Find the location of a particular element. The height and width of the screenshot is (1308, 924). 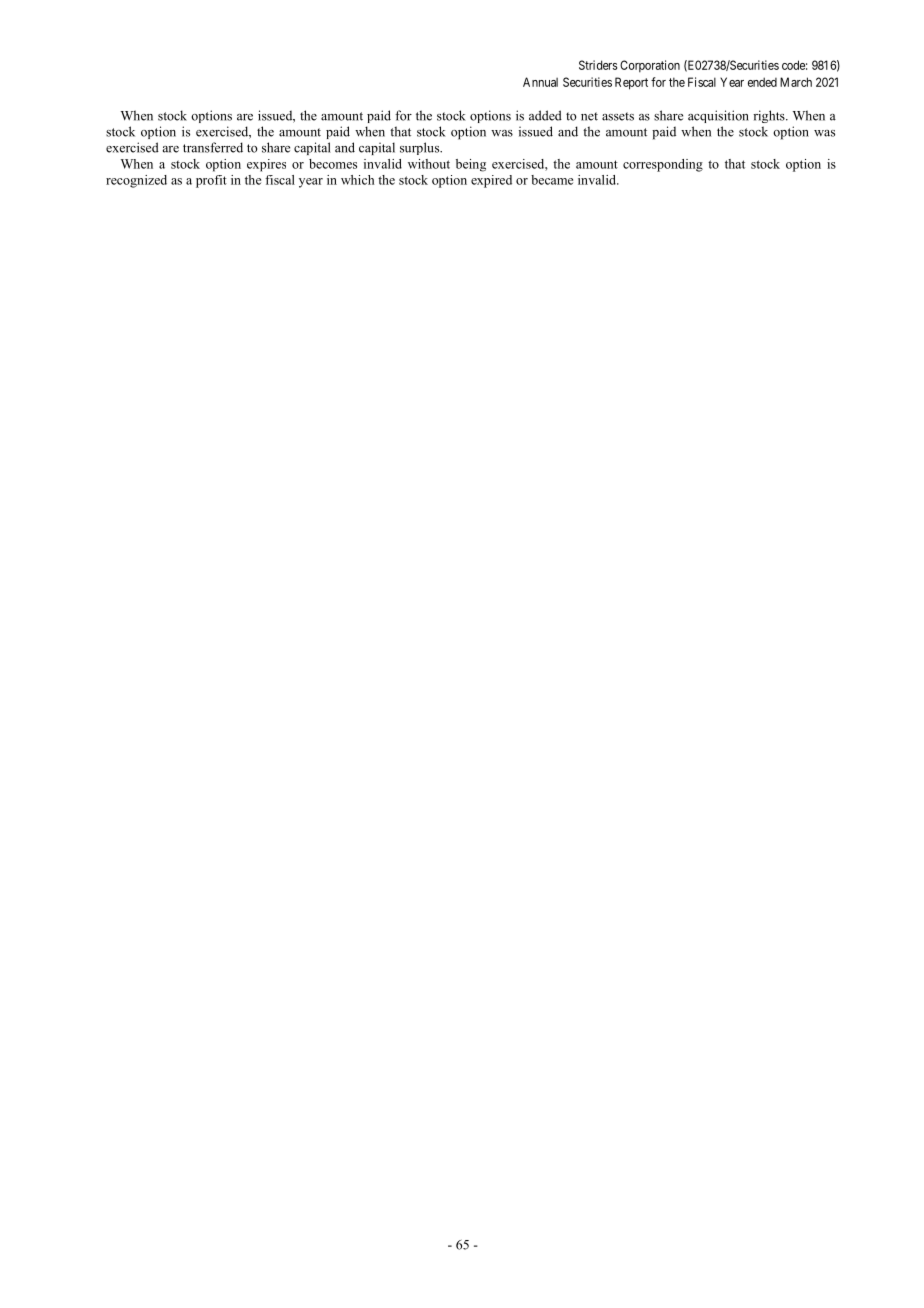

Corporation is located at coordinates (650, 66).
